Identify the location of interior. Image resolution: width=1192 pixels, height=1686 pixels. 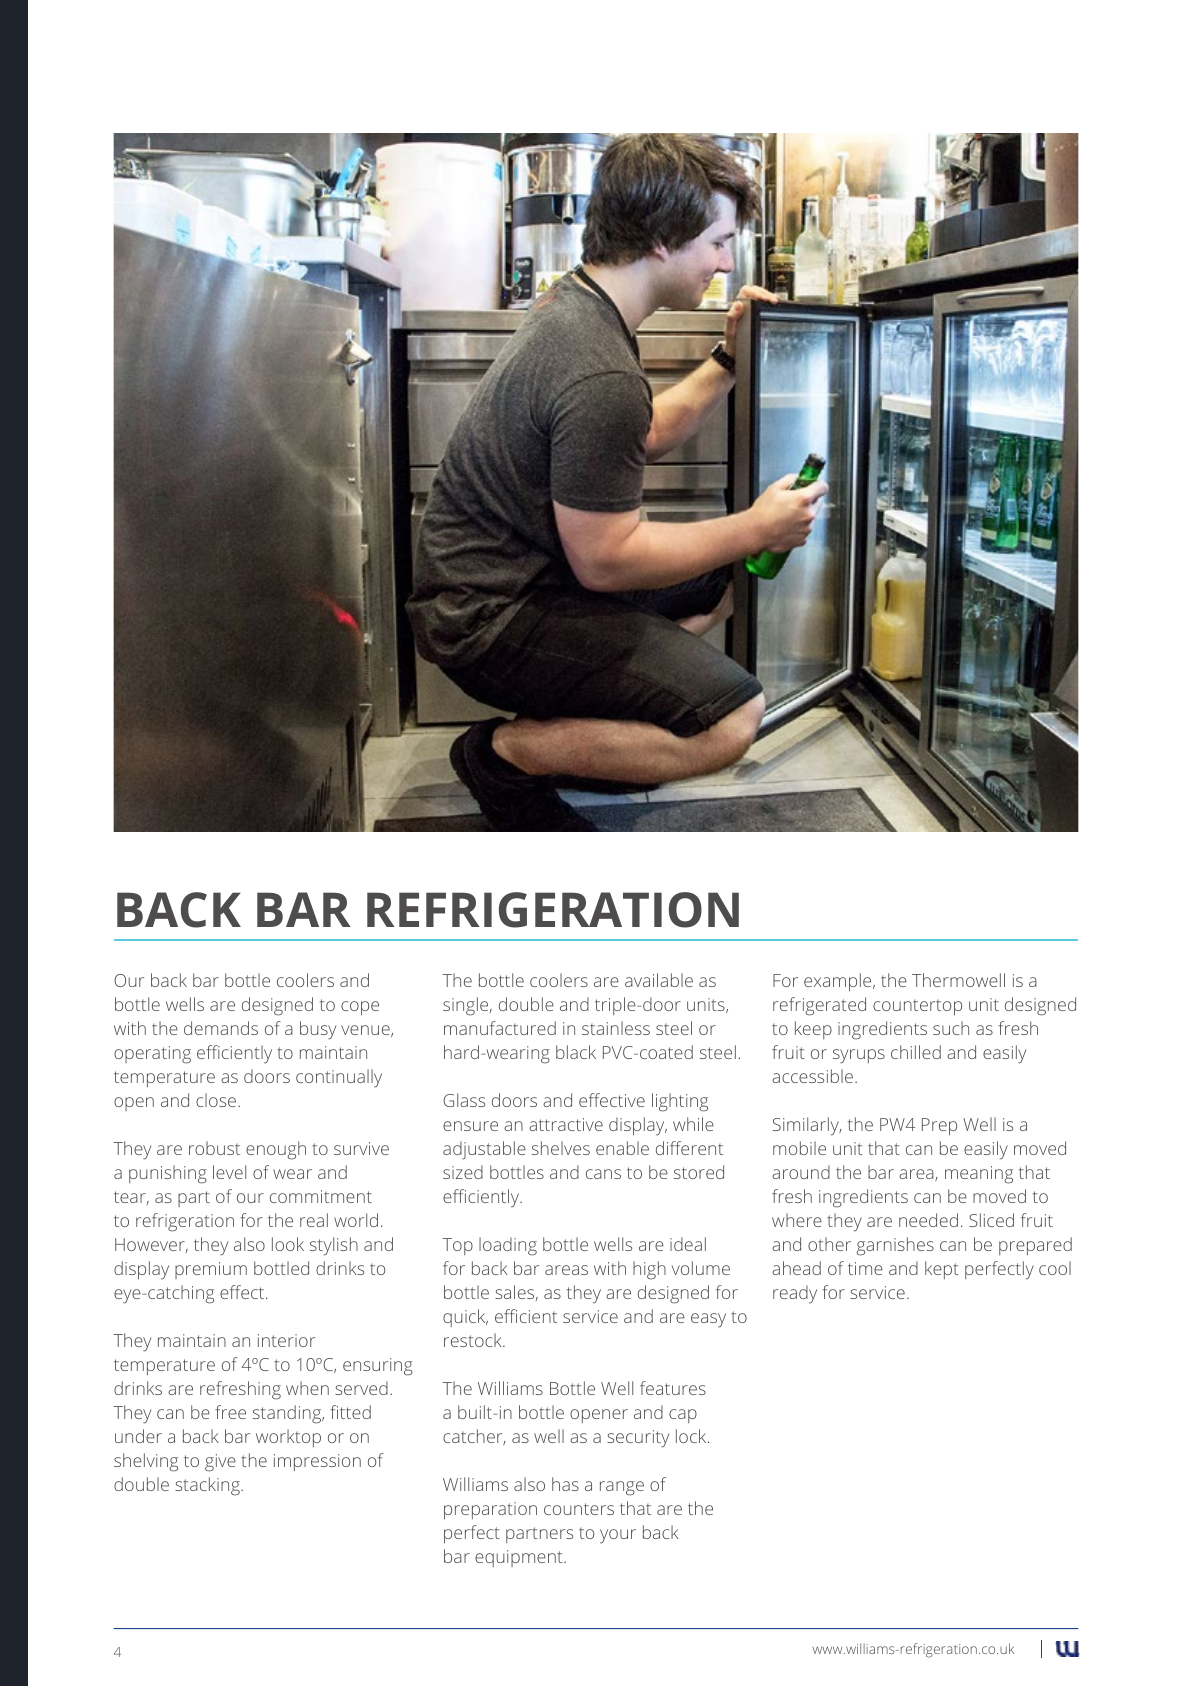
(286, 1340).
